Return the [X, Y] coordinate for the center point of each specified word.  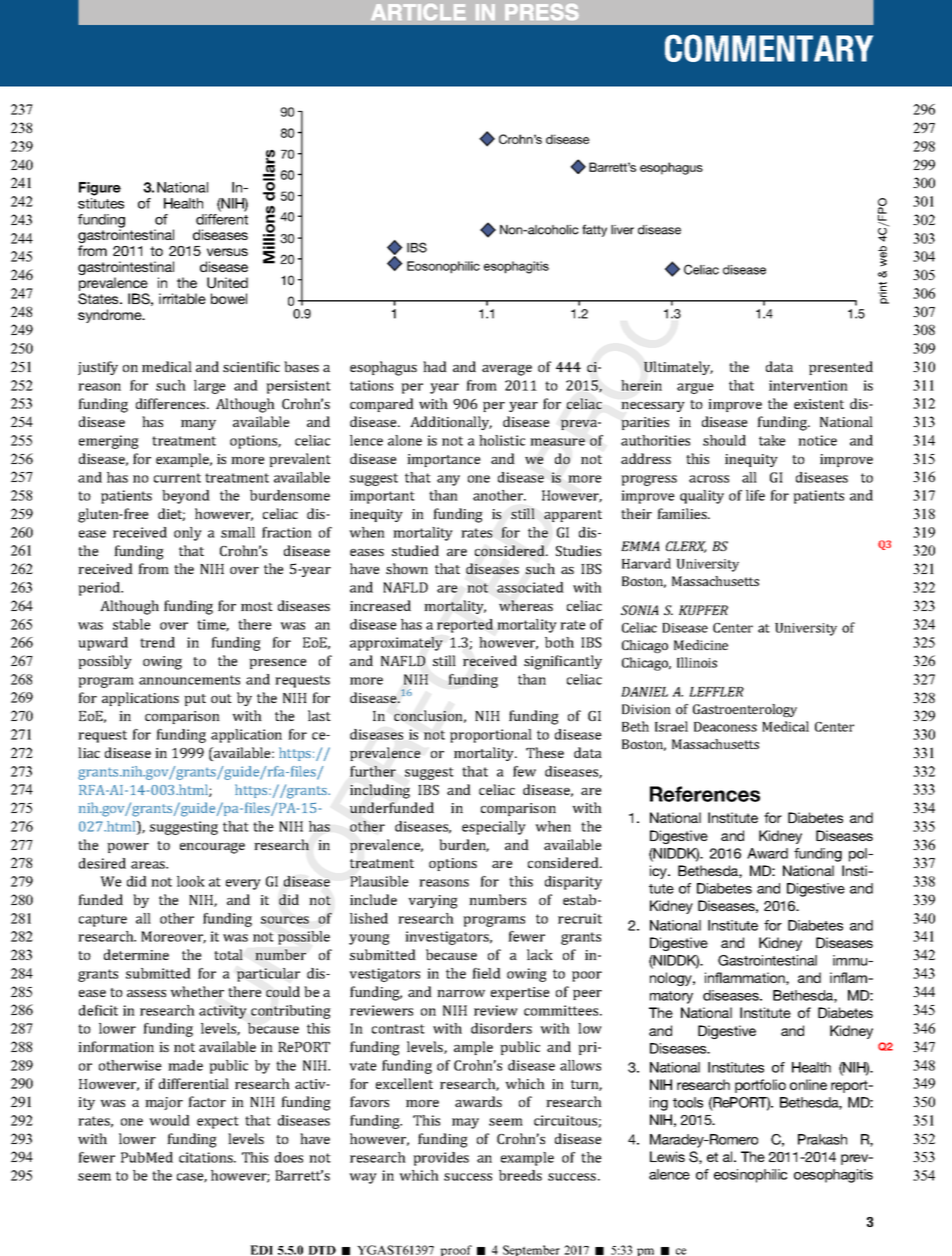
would [169, 1120]
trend [157, 642]
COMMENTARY [769, 48]
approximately [396, 644]
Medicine [701, 645]
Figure [100, 189]
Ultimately [678, 368]
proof [456, 1250]
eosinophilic [750, 1176]
